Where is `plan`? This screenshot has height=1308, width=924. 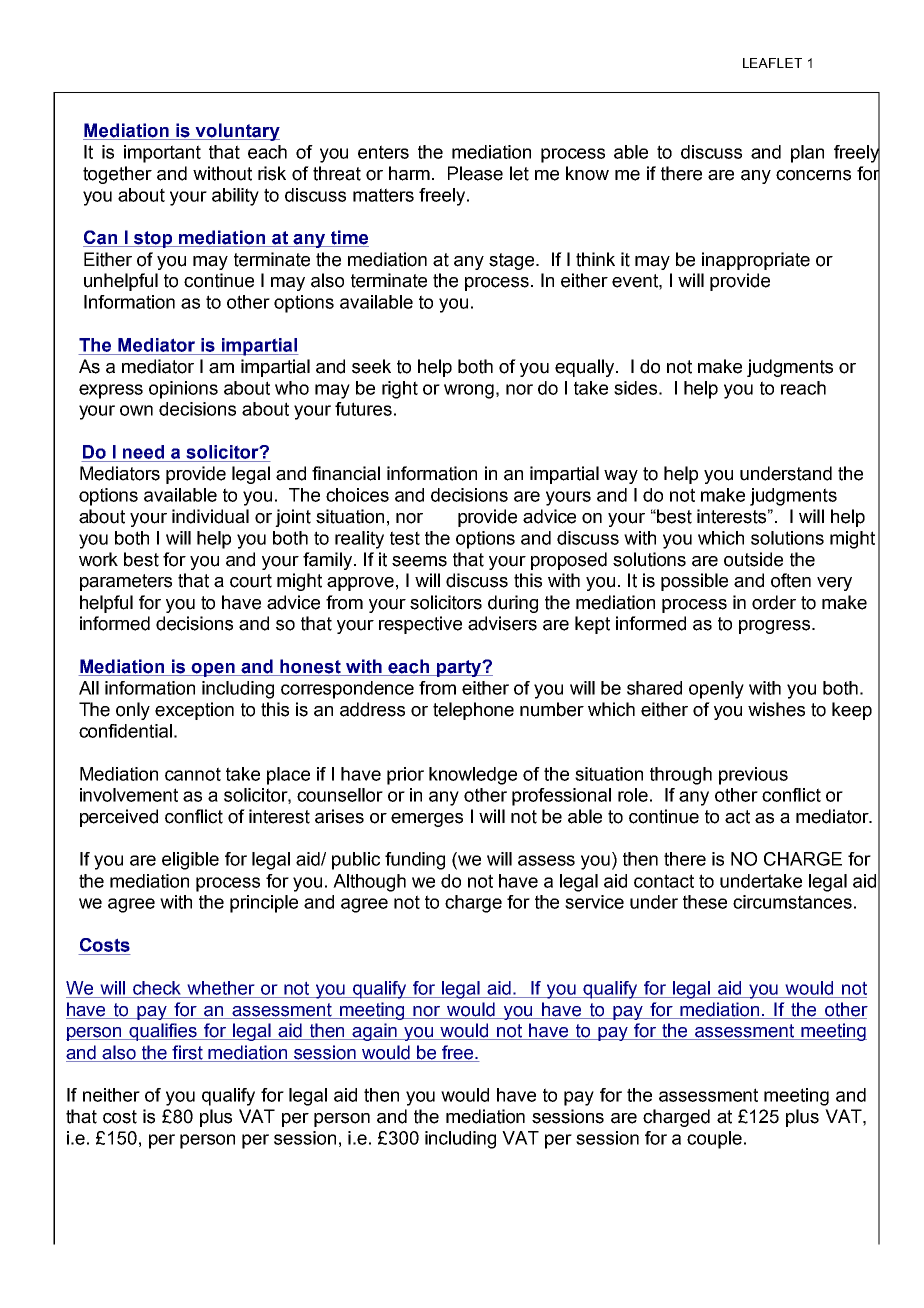 plan is located at coordinates (807, 154).
